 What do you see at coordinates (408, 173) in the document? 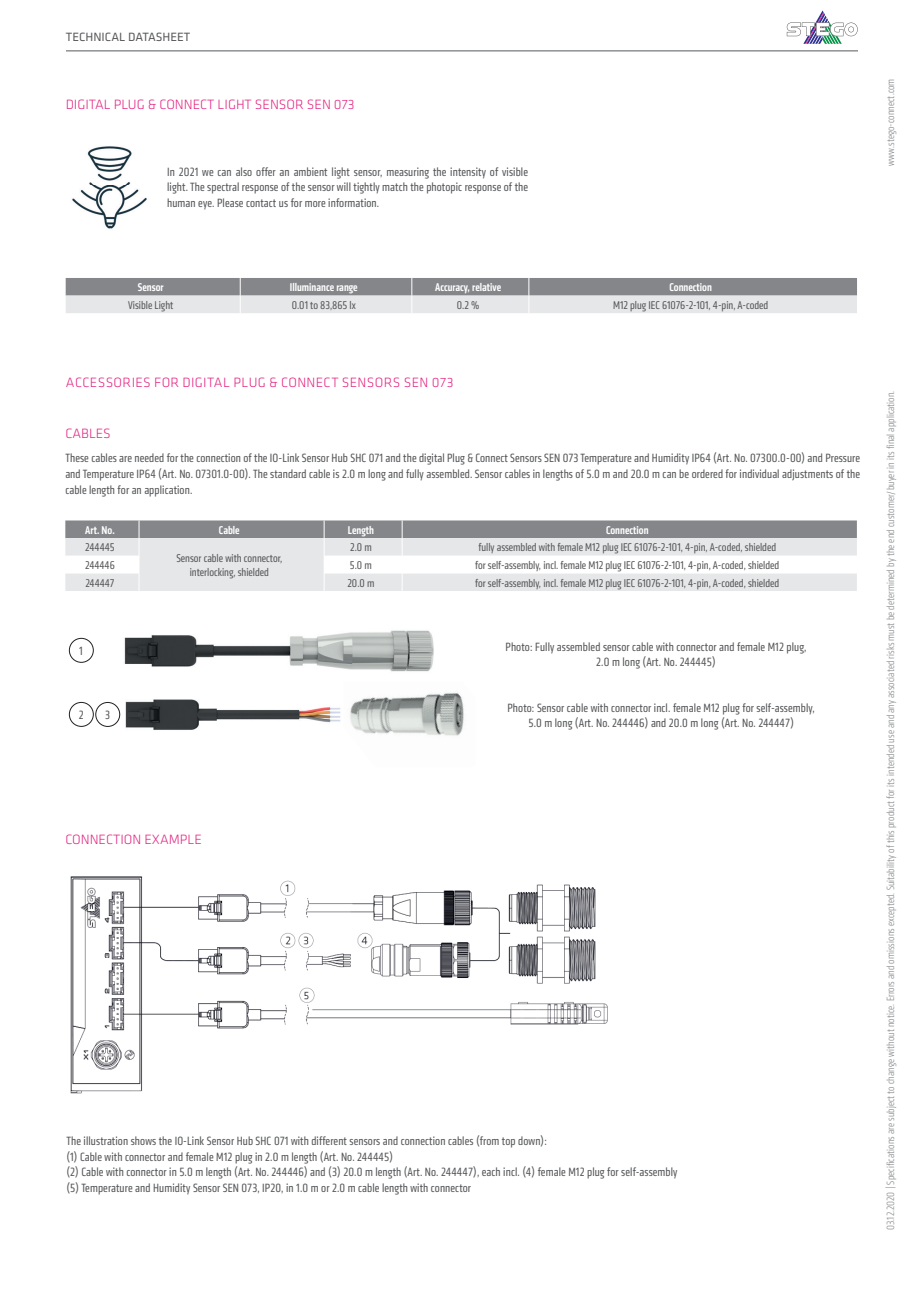
I see `measuring` at bounding box center [408, 173].
